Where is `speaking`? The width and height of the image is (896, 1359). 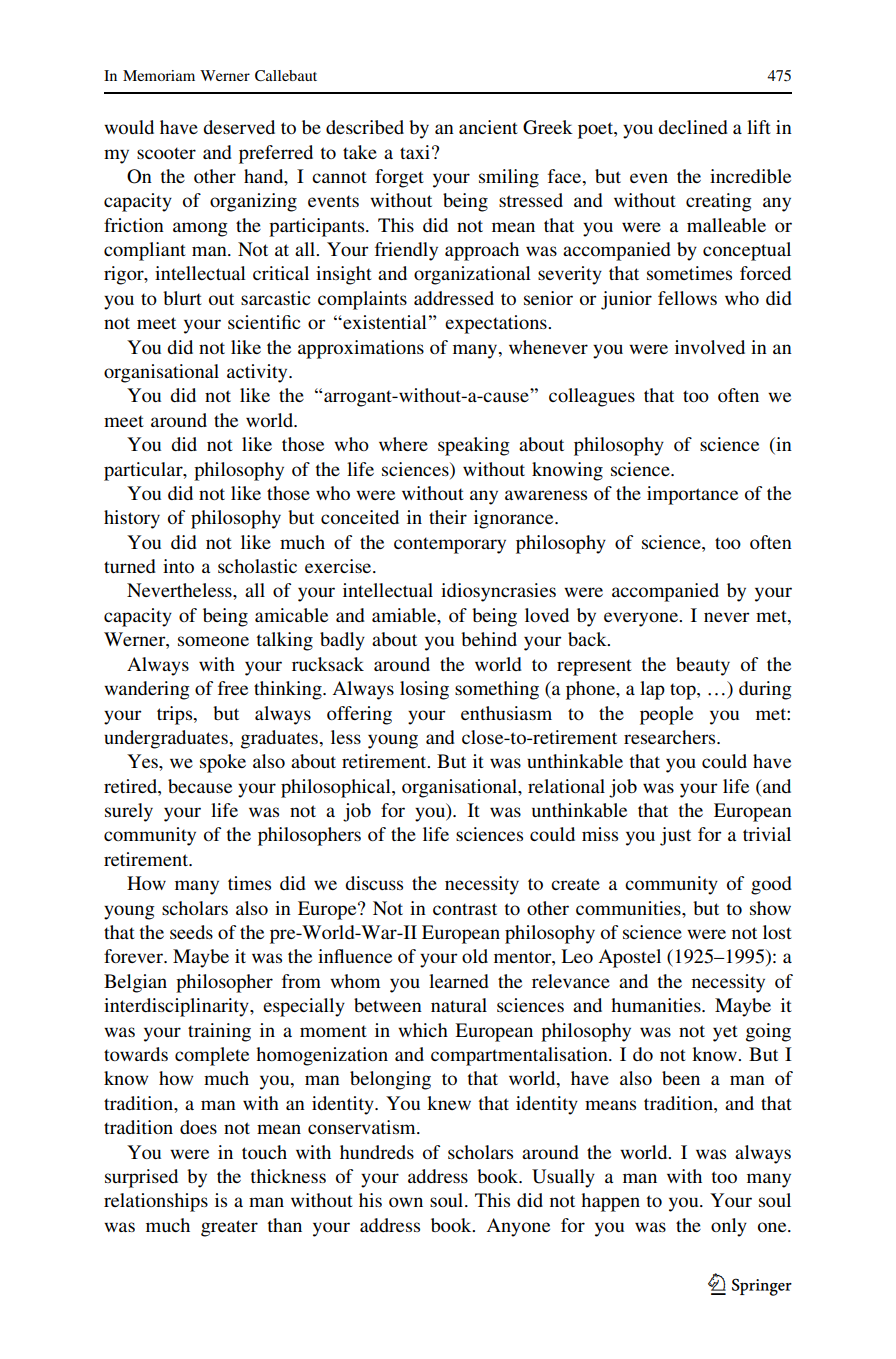
speaking is located at coordinates (474, 446).
